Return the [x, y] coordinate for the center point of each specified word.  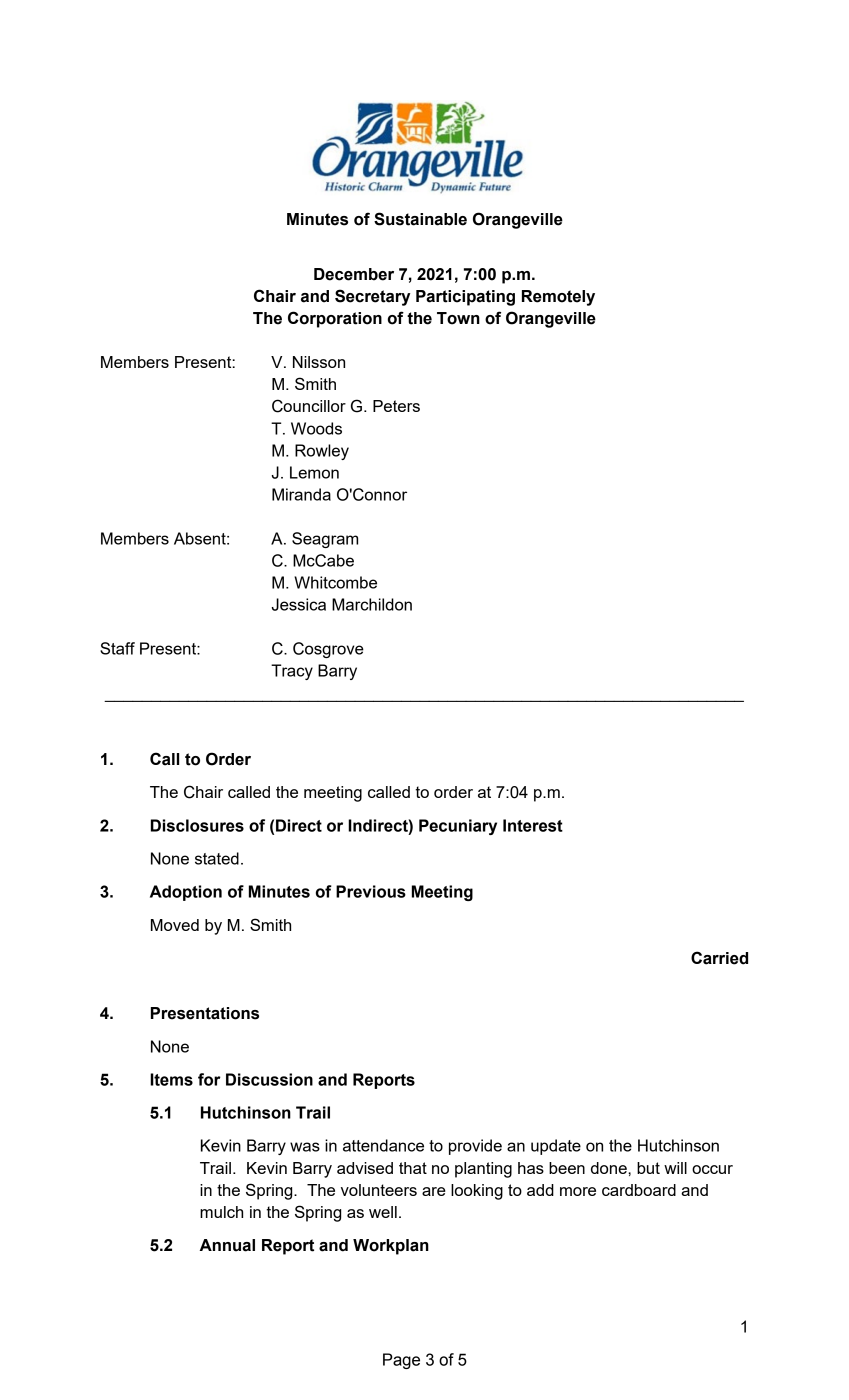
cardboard [639, 1190]
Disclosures [197, 825]
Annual [227, 1245]
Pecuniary [458, 827]
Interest [533, 825]
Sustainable [420, 219]
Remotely [558, 298]
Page [401, 1361]
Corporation [335, 319]
